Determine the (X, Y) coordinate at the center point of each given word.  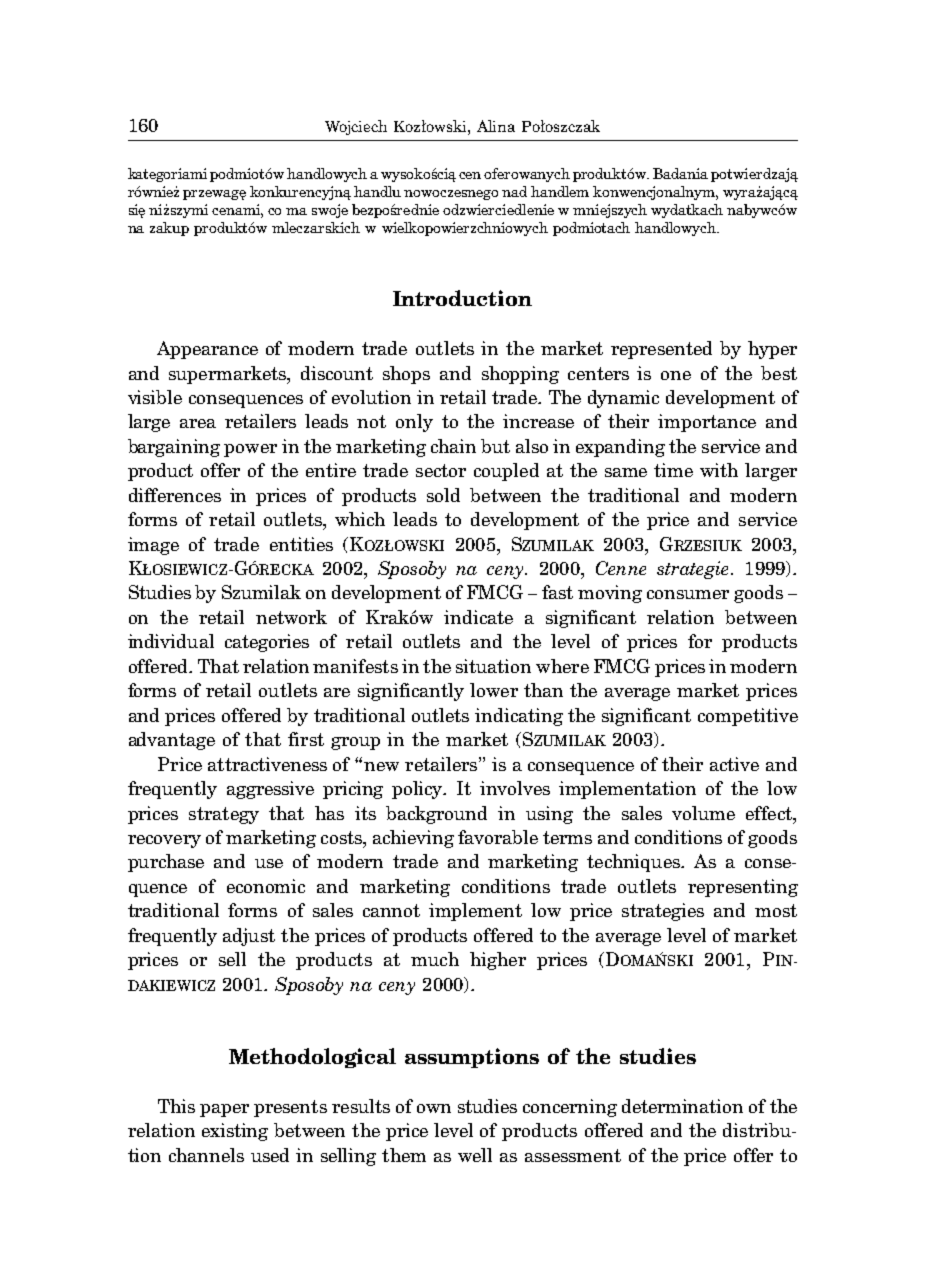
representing (743, 888)
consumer (688, 594)
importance (707, 423)
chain (453, 446)
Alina (496, 126)
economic (266, 886)
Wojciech (356, 127)
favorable (498, 837)
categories (267, 643)
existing (235, 1132)
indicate (478, 617)
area (198, 423)
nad (514, 191)
